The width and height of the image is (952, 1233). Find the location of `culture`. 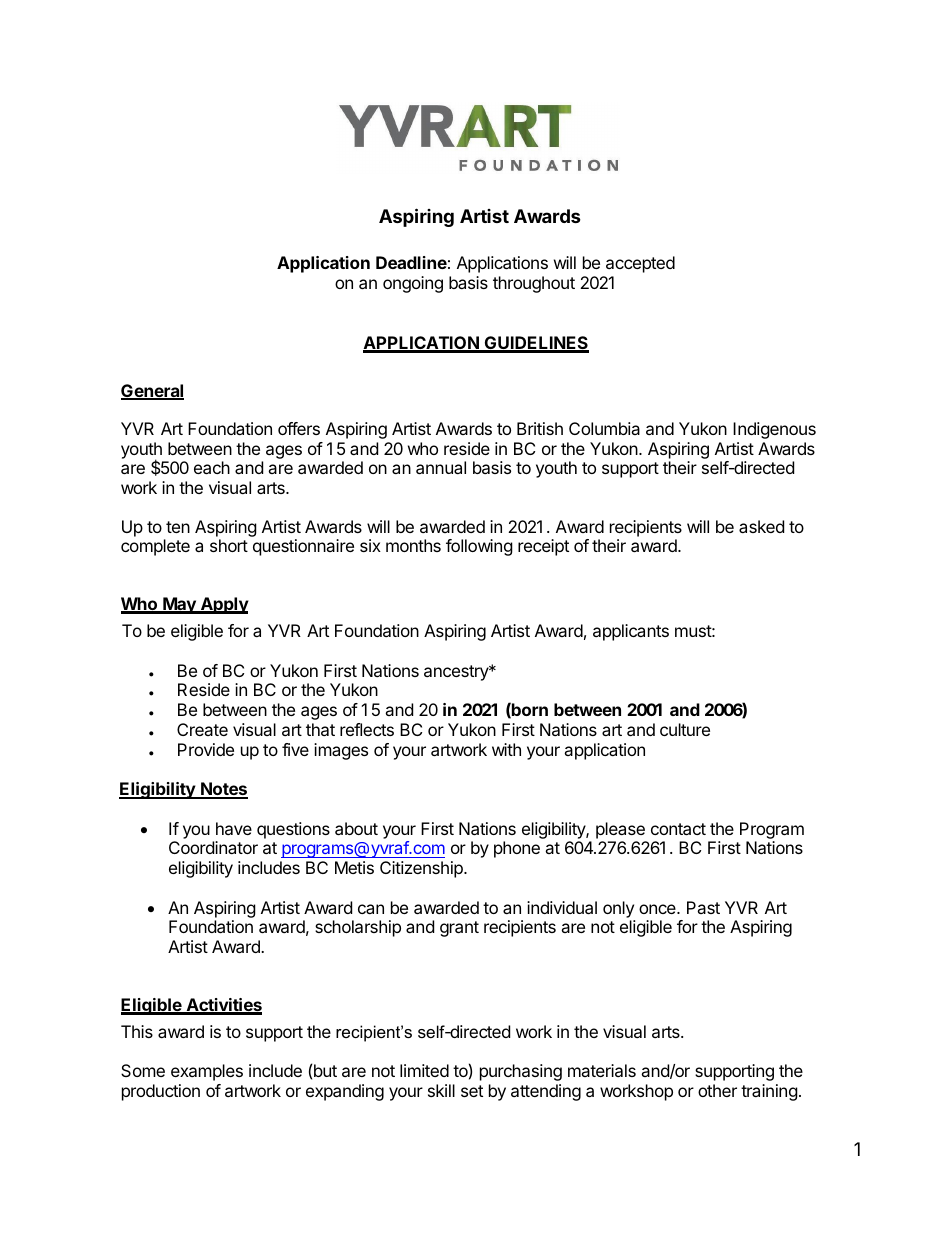

culture is located at coordinates (685, 729).
